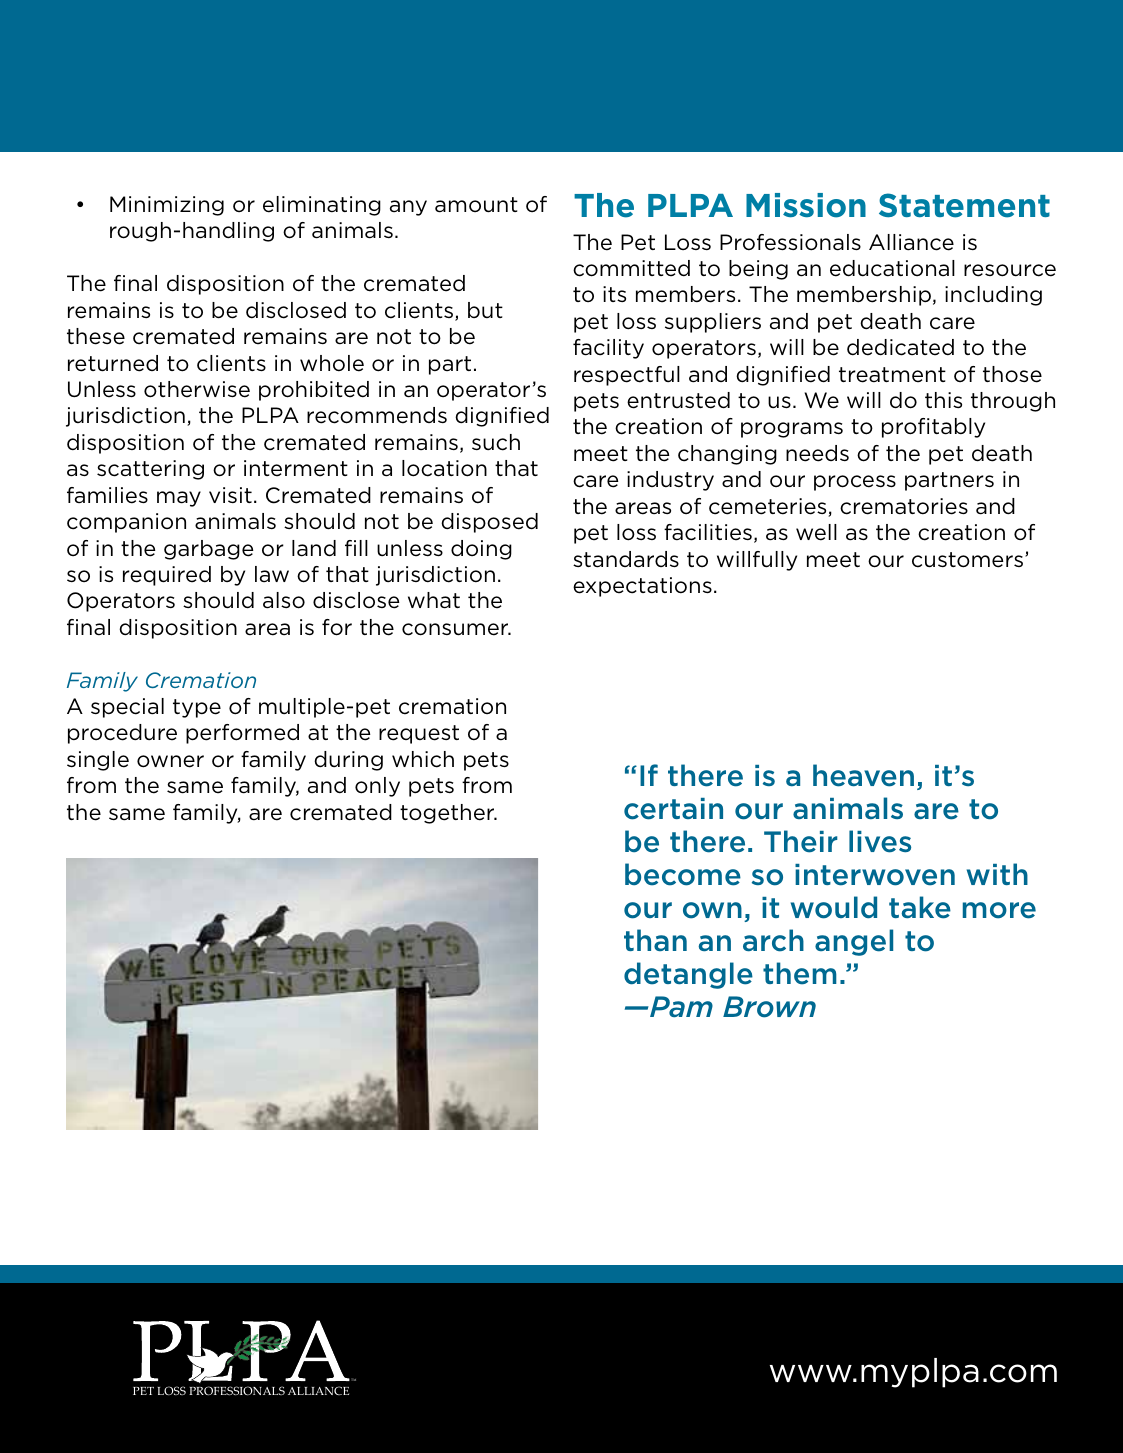  I want to click on request, so click(419, 734).
